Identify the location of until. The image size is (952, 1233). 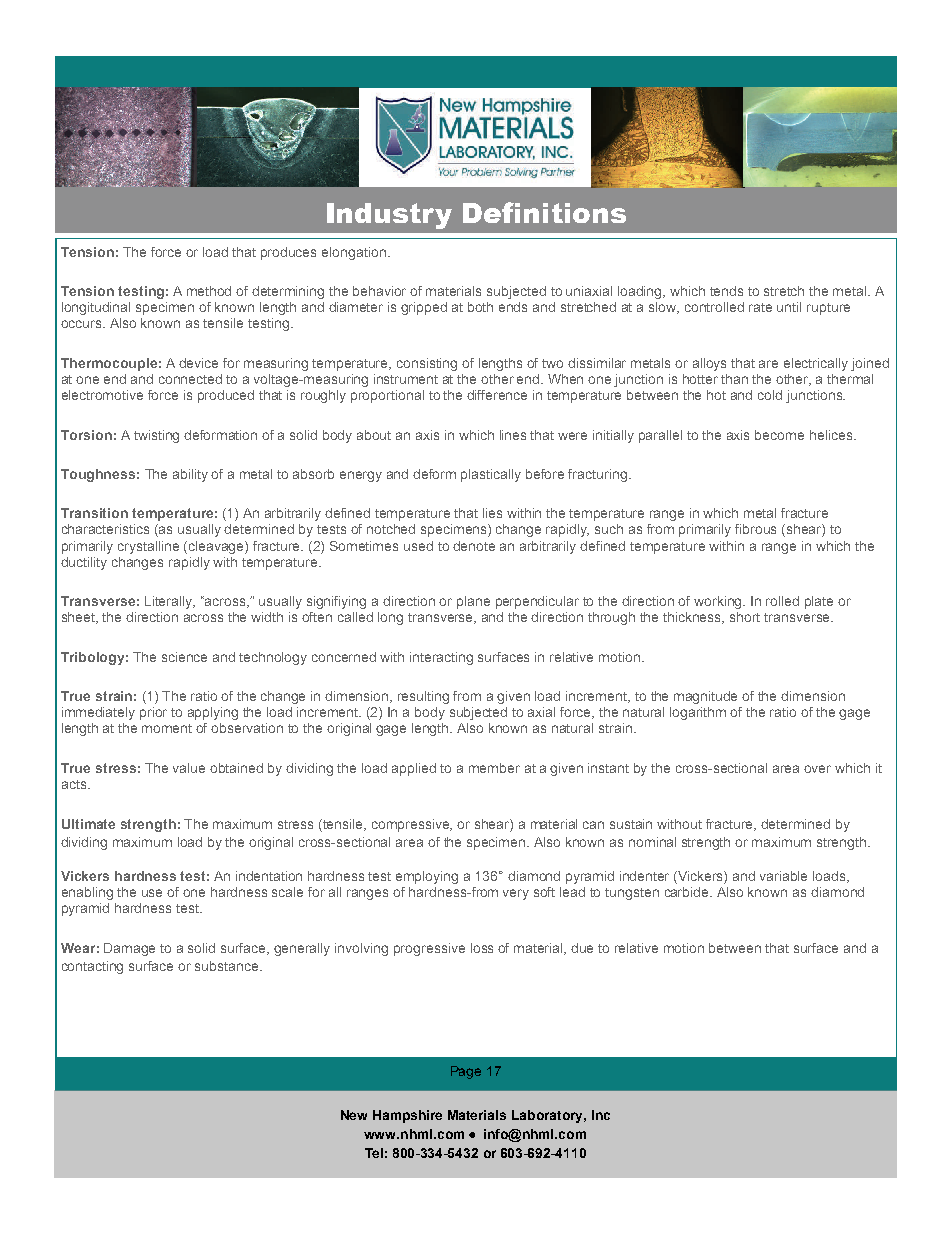
(789, 307).
